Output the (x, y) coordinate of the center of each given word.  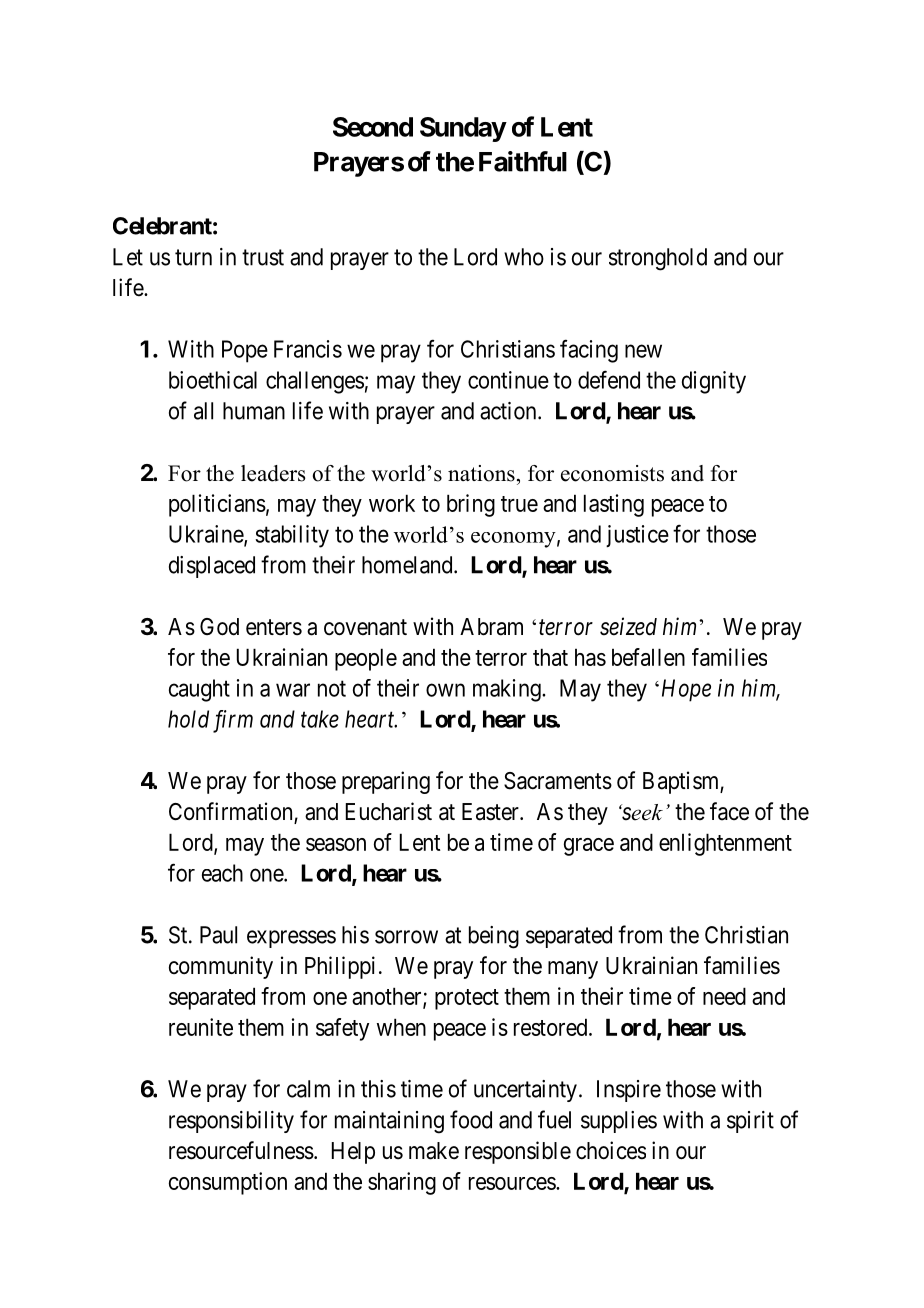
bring (471, 505)
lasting (614, 505)
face (729, 811)
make (434, 1151)
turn (193, 257)
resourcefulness (241, 1150)
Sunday (463, 129)
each (222, 873)
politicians (217, 505)
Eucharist (389, 811)
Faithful (523, 161)
